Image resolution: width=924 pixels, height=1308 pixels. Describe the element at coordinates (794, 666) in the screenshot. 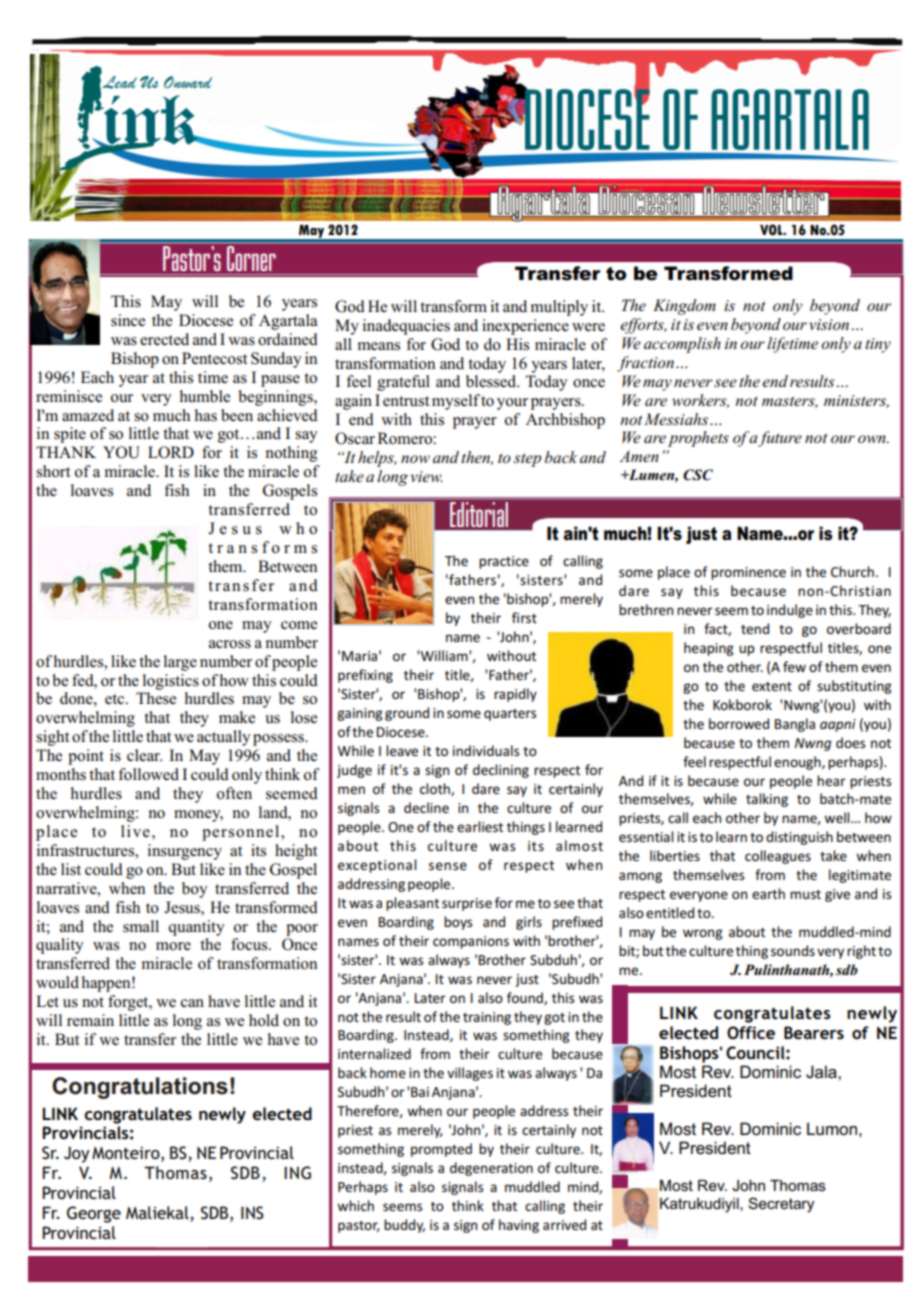

I see `few` at that location.
